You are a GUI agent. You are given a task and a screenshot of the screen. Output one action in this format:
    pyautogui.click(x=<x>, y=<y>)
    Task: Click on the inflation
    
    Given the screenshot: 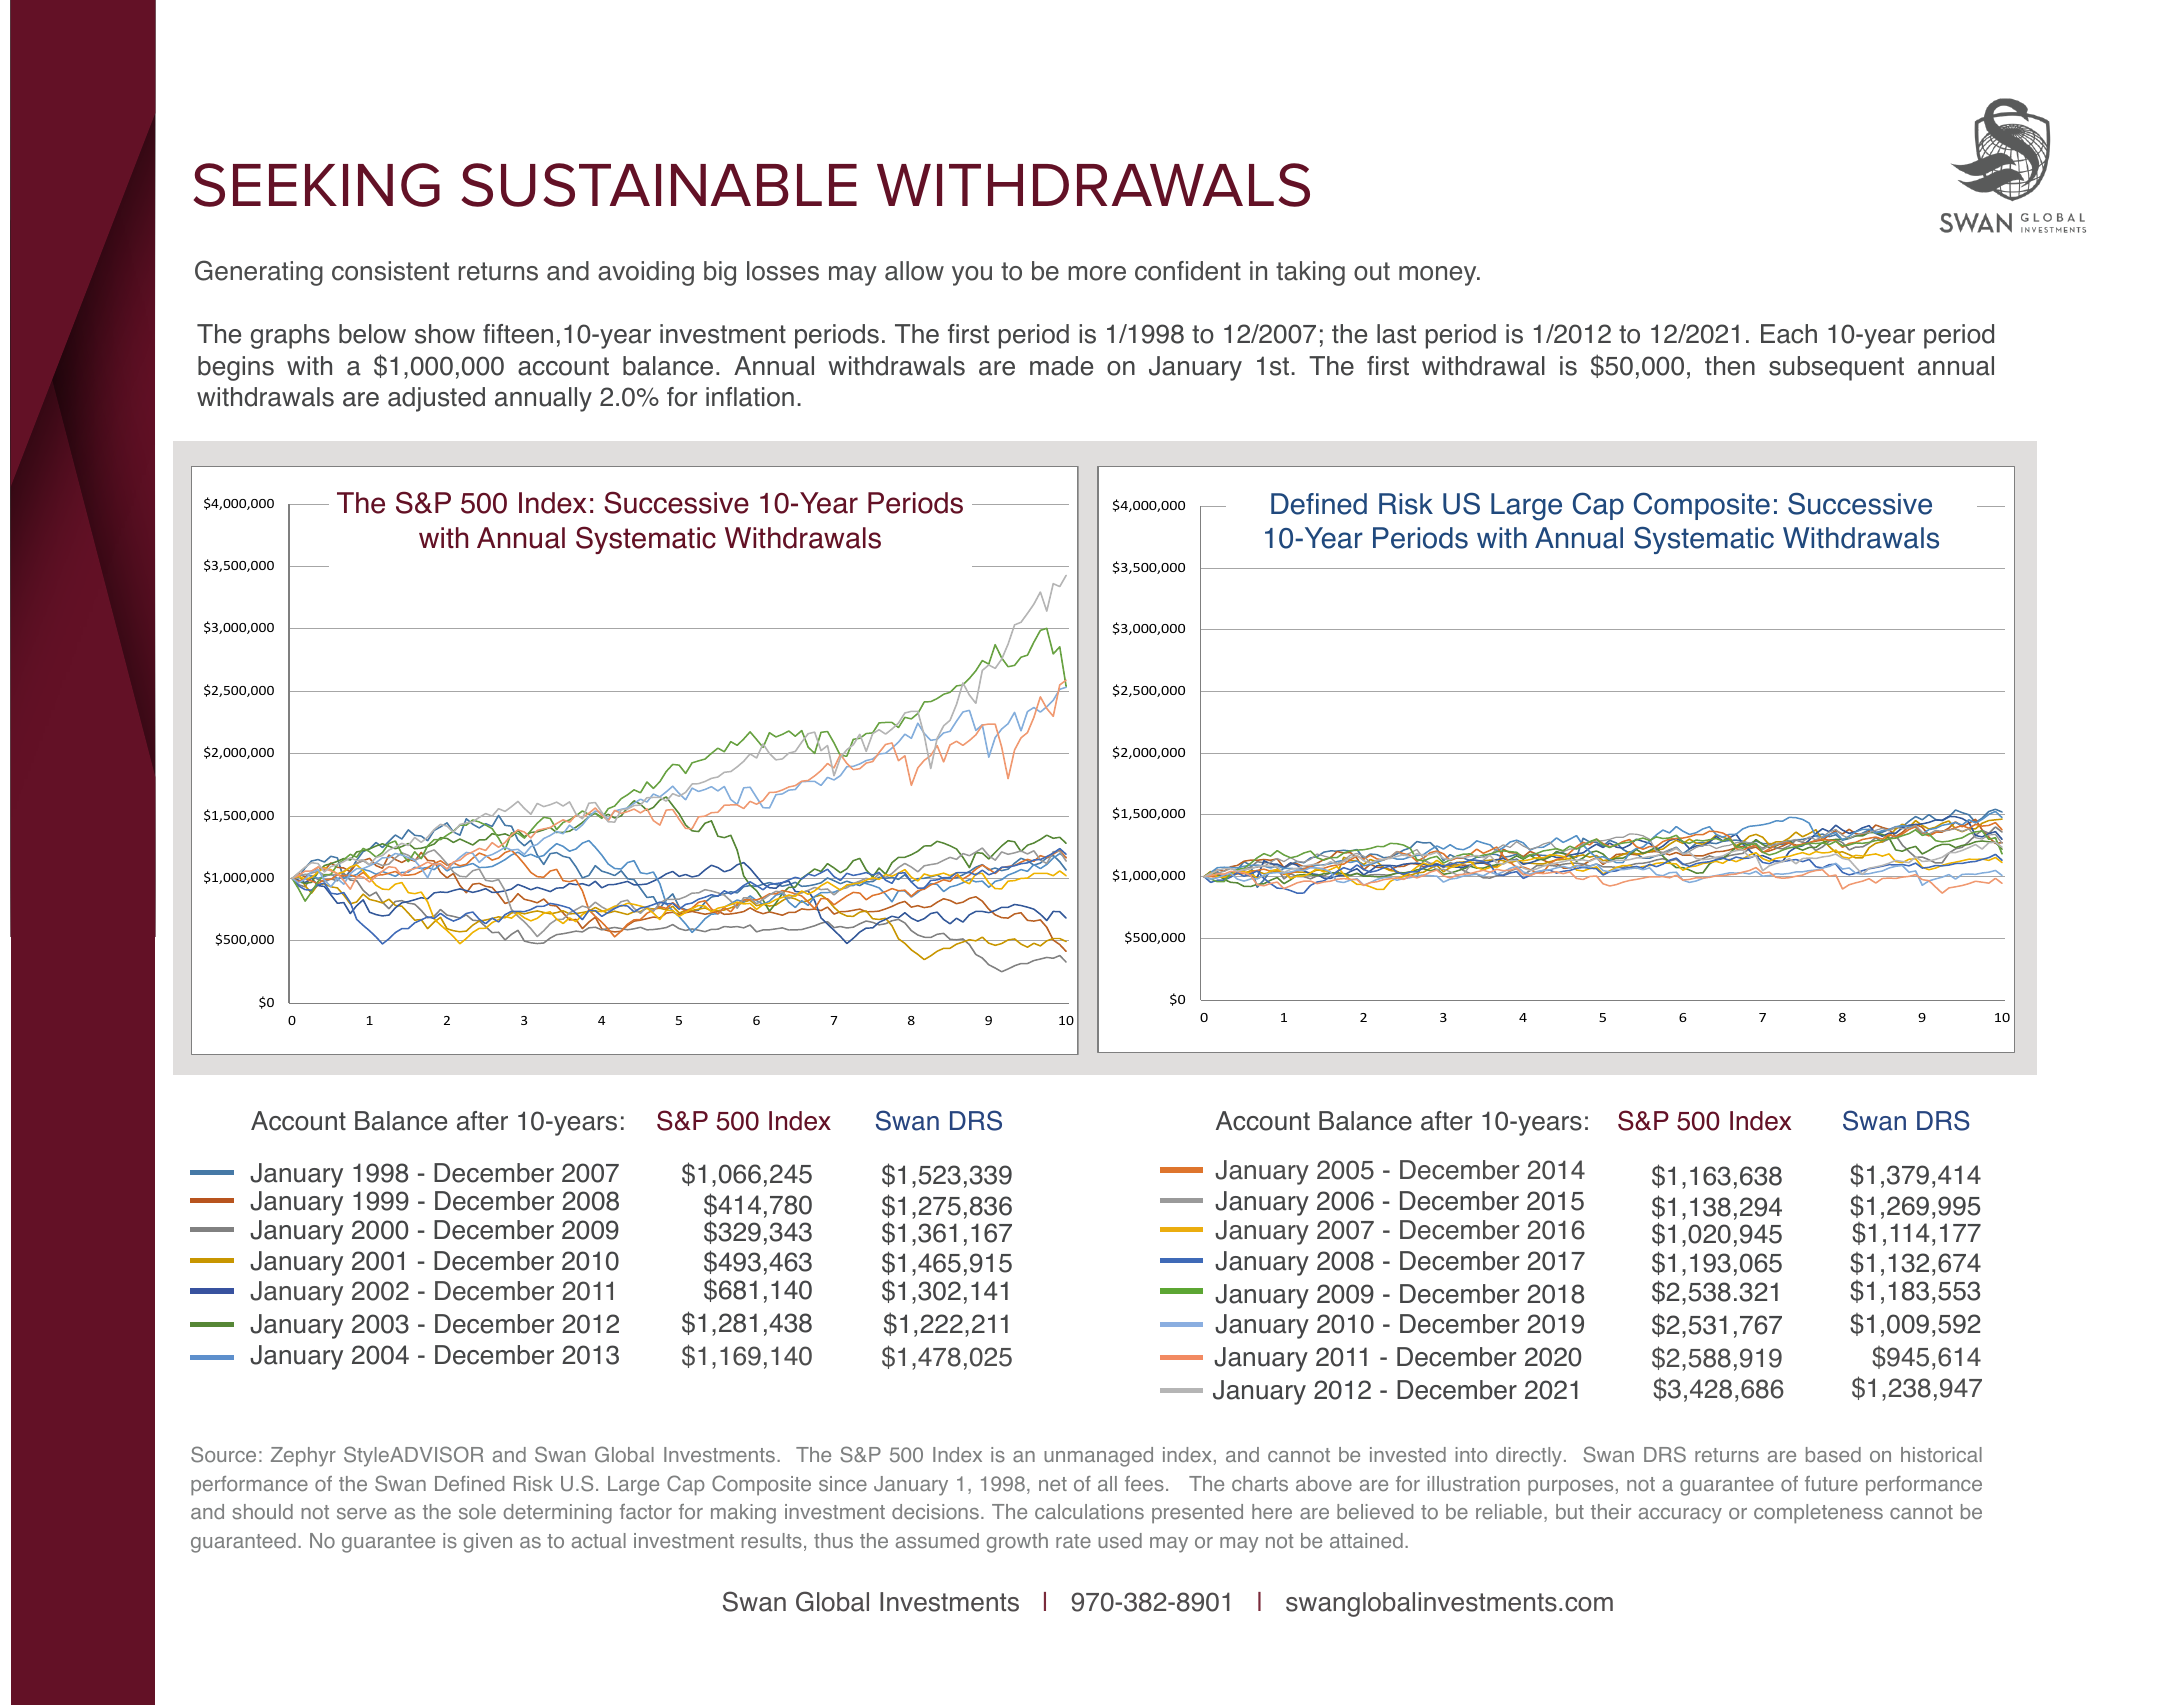 What is the action you would take?
    pyautogui.click(x=750, y=397)
